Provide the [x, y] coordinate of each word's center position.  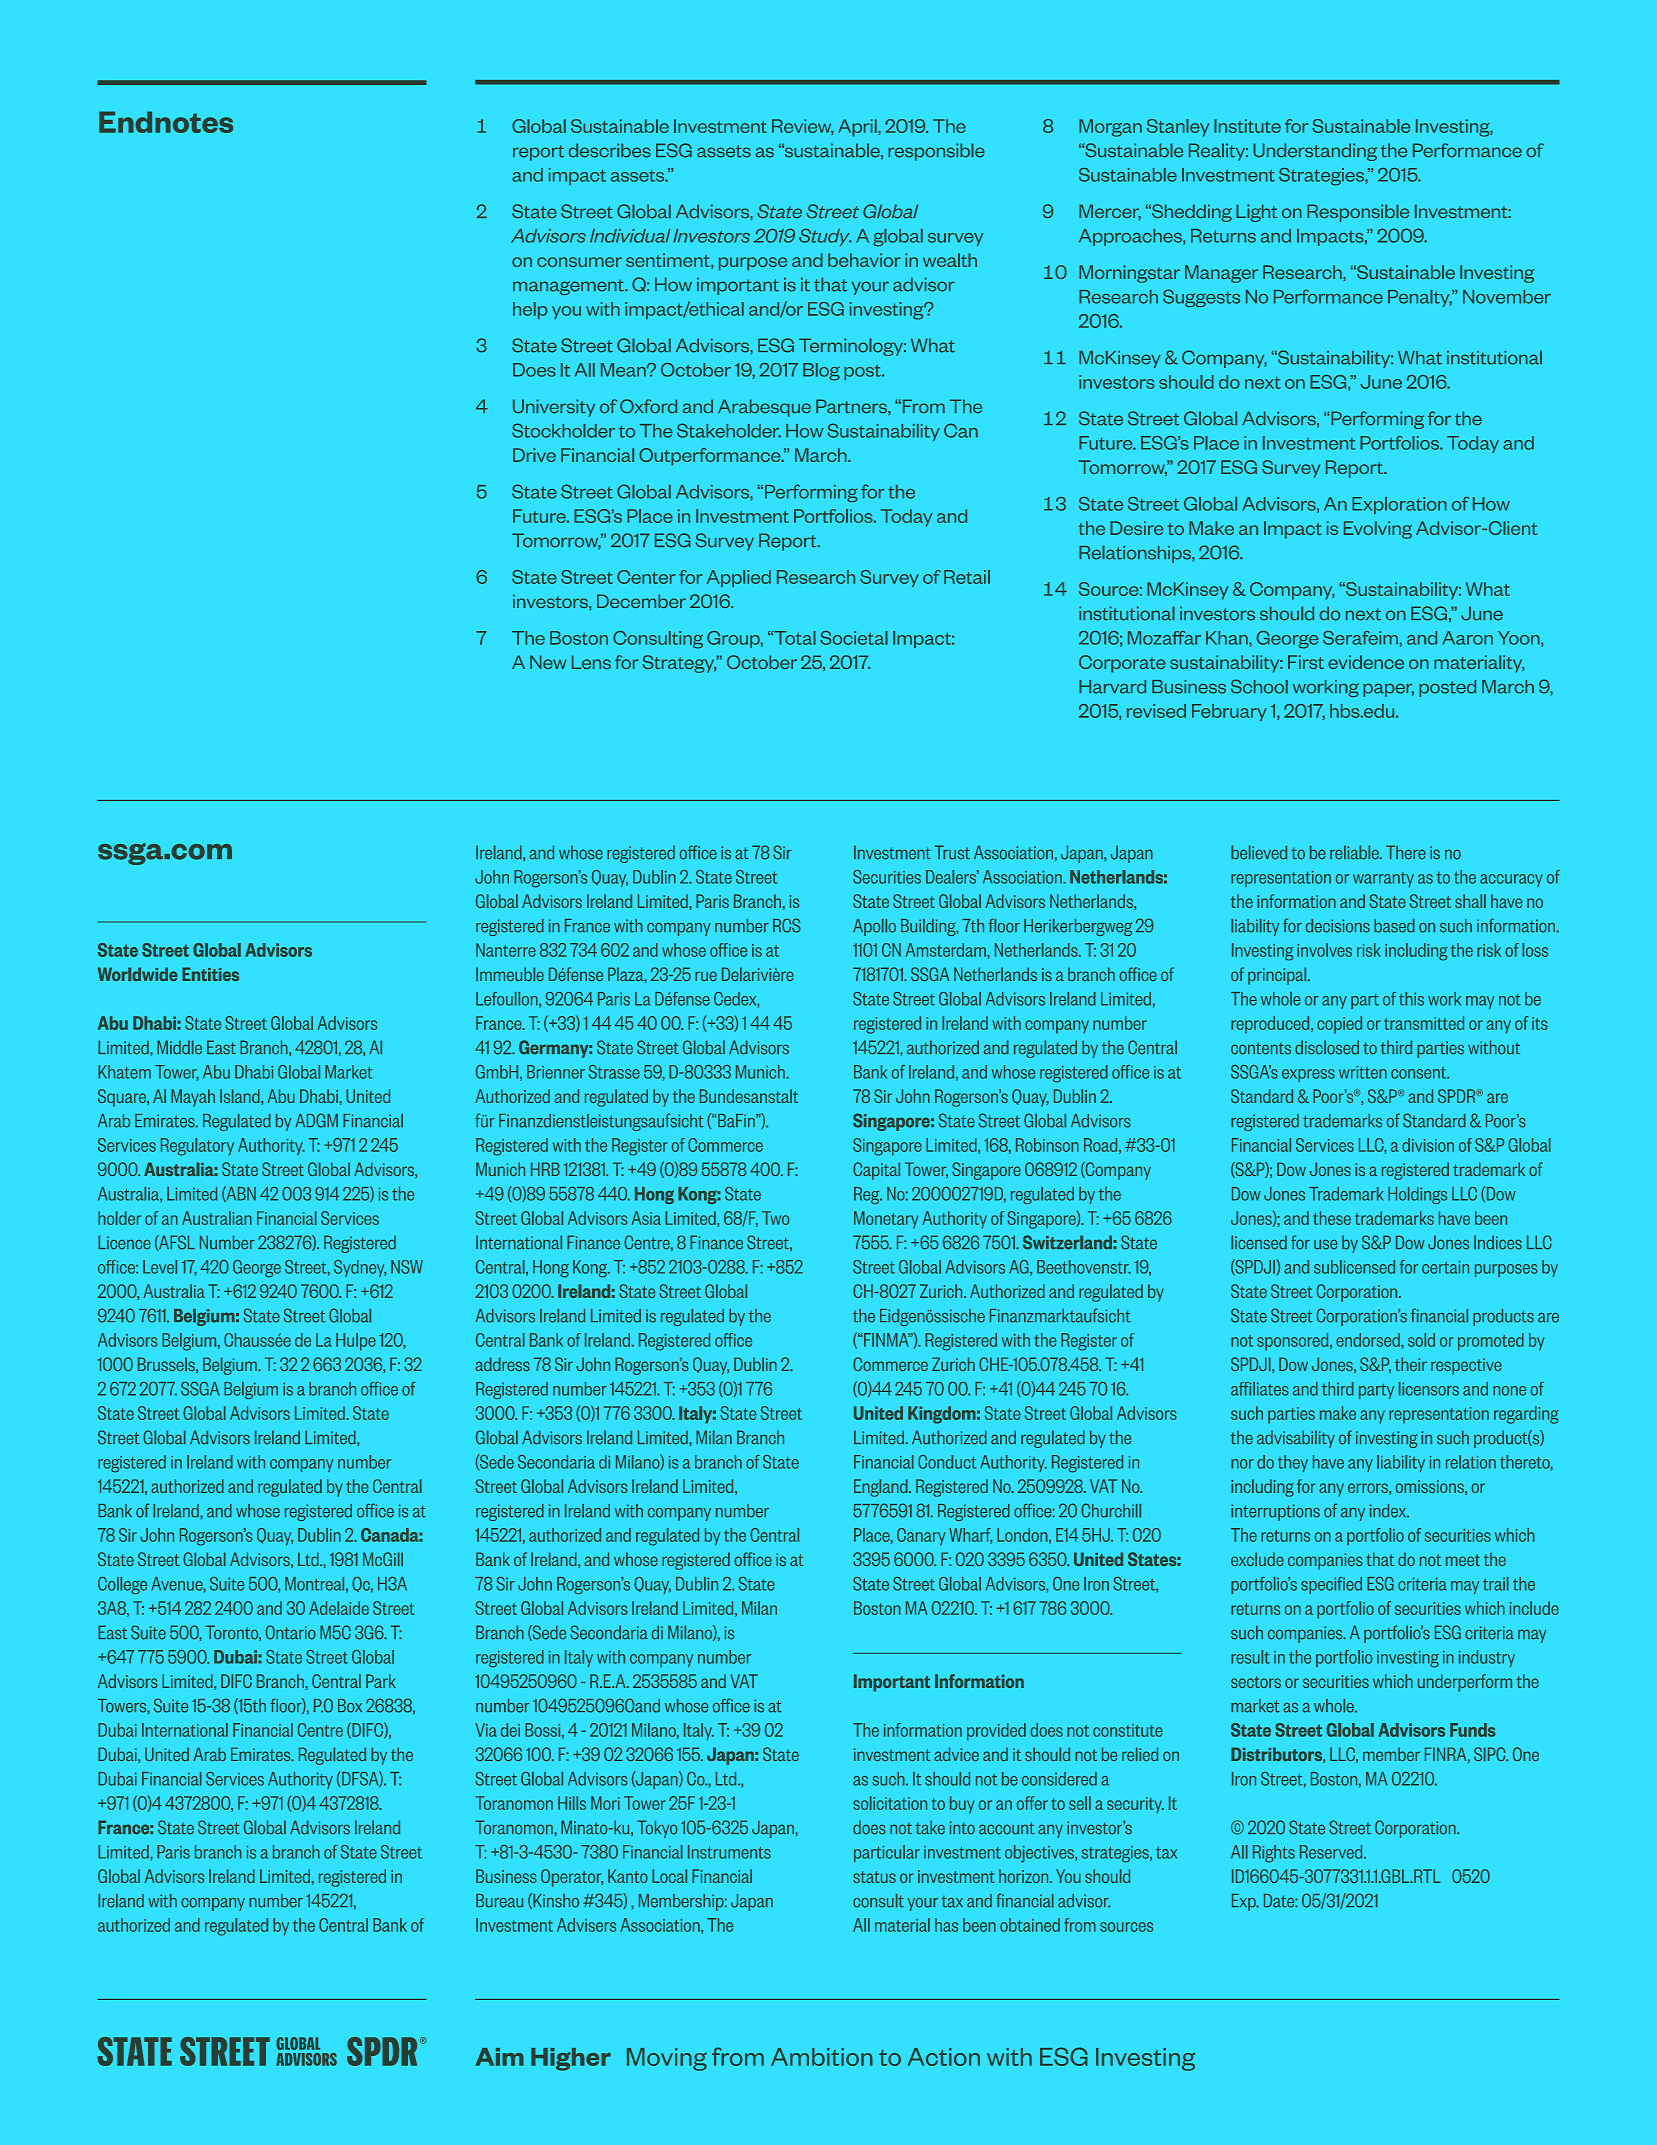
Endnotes [166, 122]
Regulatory [197, 1147]
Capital [876, 1171]
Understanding [1315, 152]
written [1363, 1072]
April [858, 128]
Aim [499, 2057]
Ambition [822, 2057]
